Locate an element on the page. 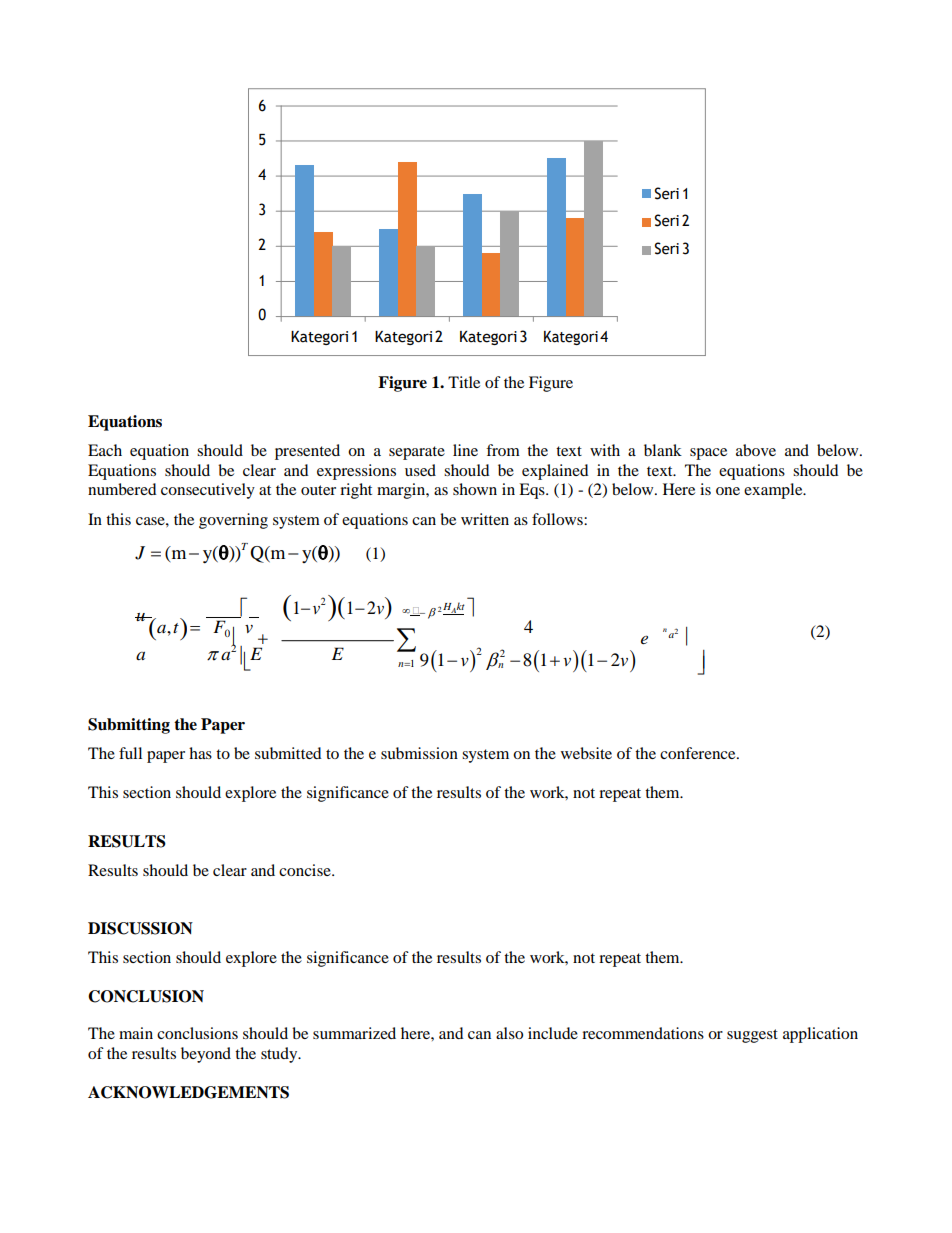 This image has width=952, height=1233. submission is located at coordinates (419, 753).
